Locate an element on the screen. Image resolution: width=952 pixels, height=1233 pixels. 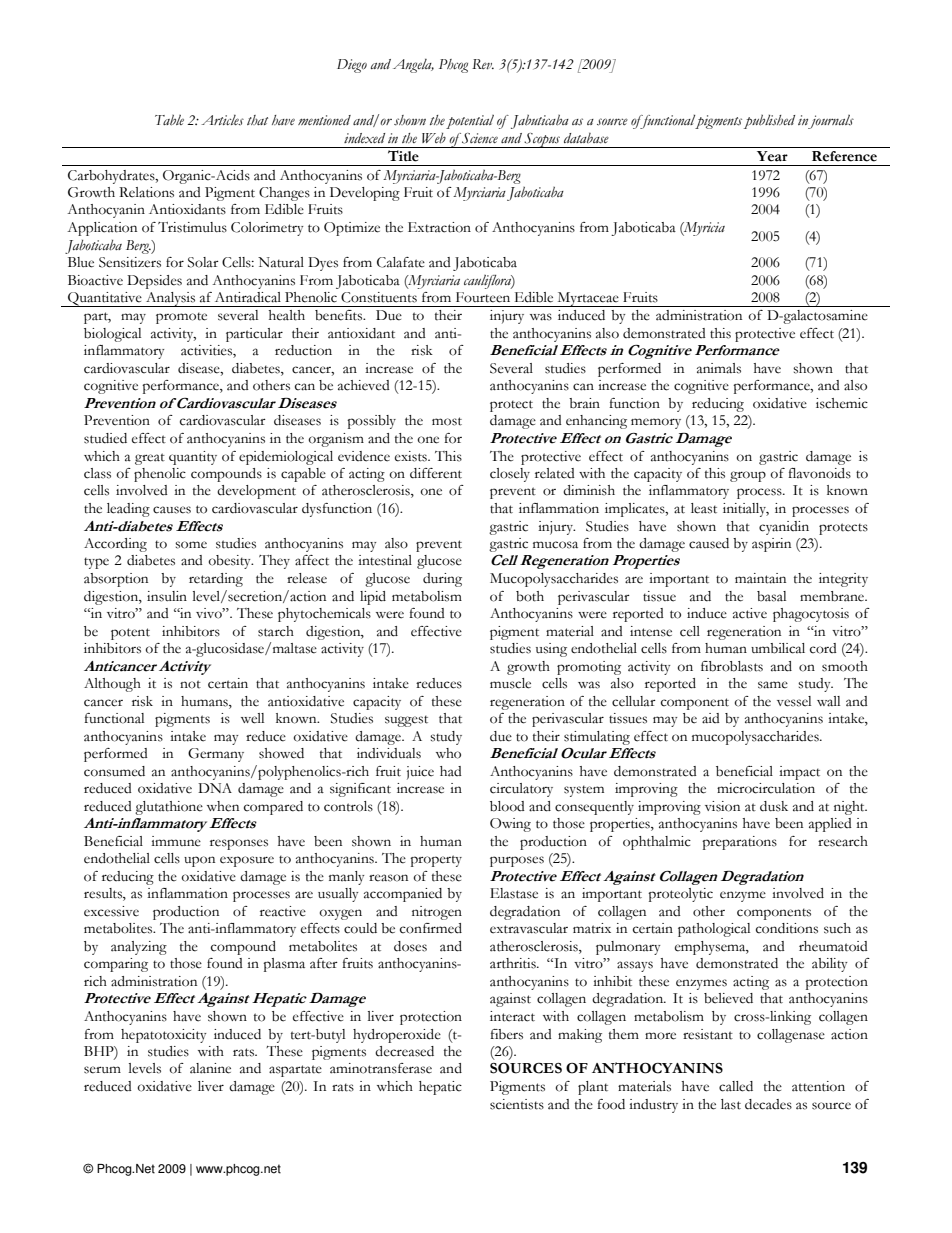
preparations is located at coordinates (739, 843).
